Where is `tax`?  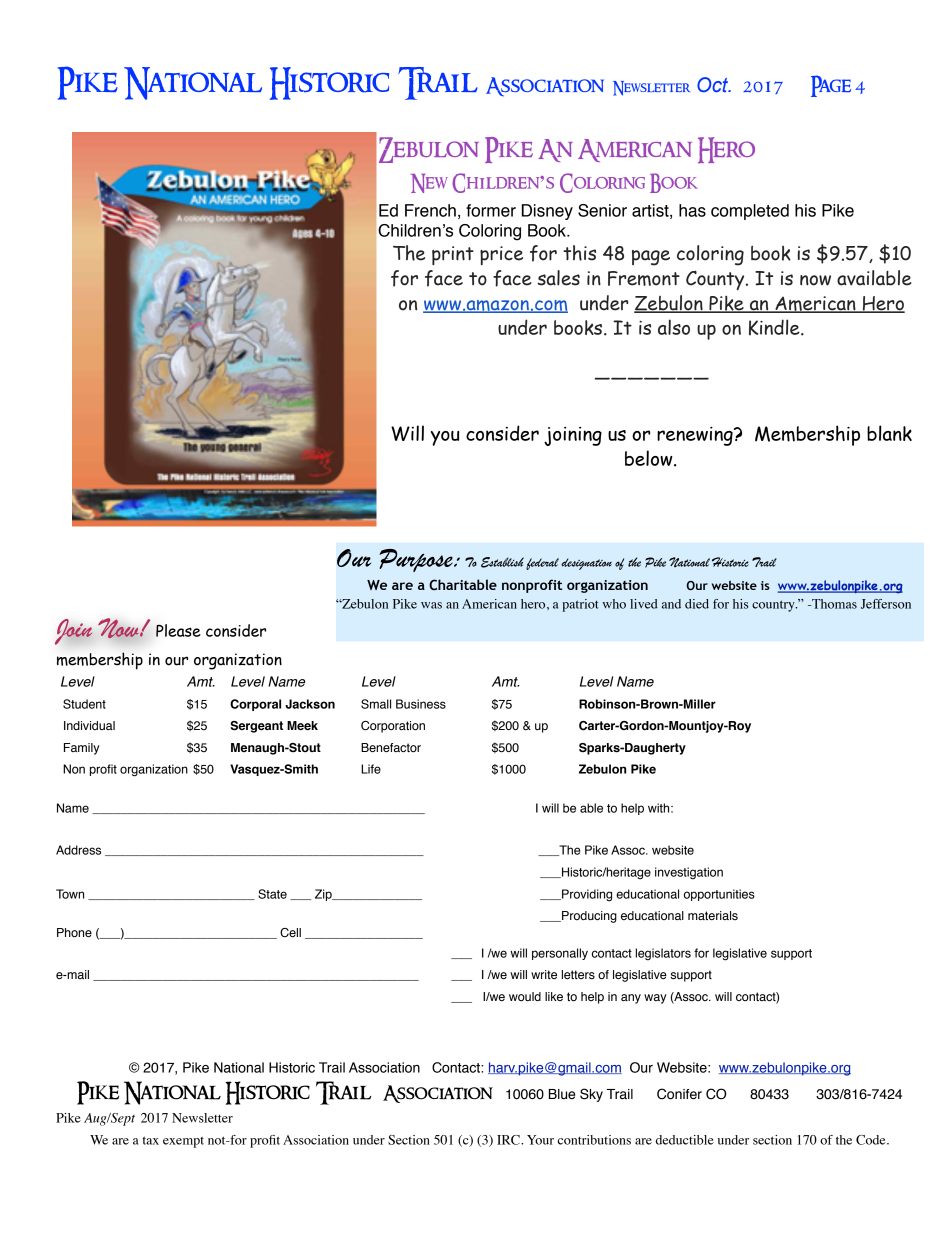
tax is located at coordinates (150, 1140).
